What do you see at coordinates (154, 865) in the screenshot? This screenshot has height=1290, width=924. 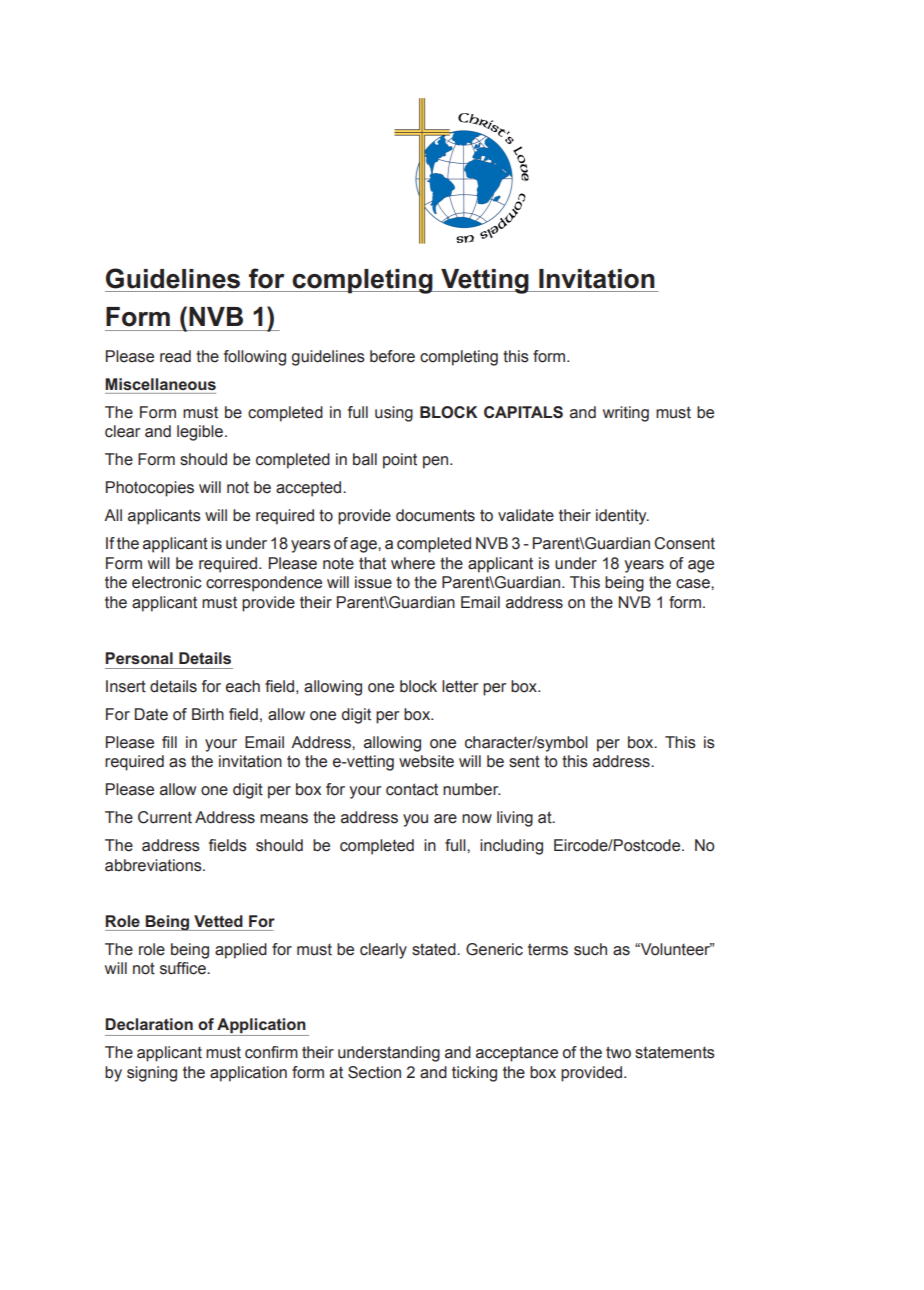 I see `abbreviations` at bounding box center [154, 865].
